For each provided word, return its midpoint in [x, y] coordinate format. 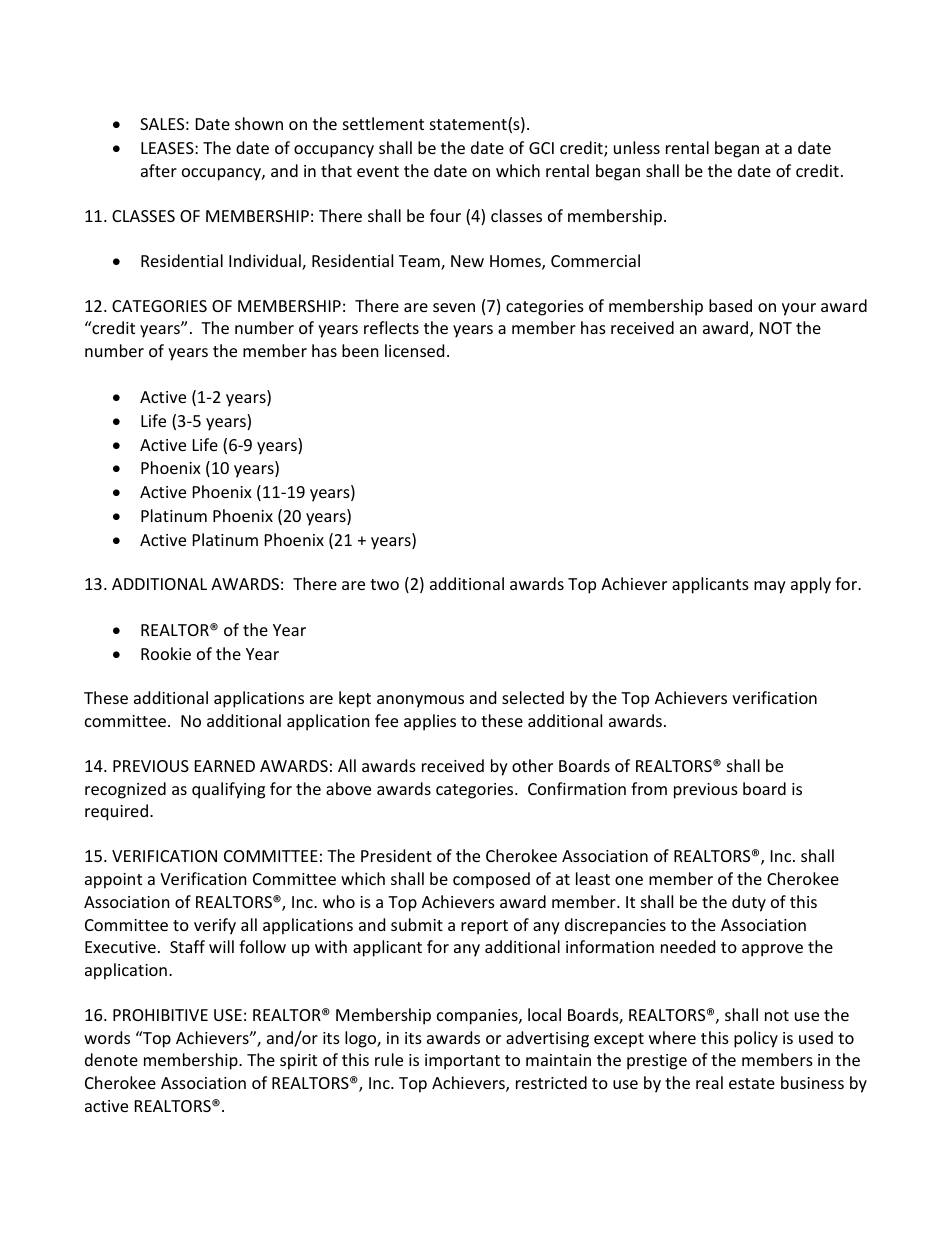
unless [637, 147]
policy [756, 1039]
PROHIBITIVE [160, 1015]
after [159, 170]
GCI [541, 148]
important [462, 1062]
